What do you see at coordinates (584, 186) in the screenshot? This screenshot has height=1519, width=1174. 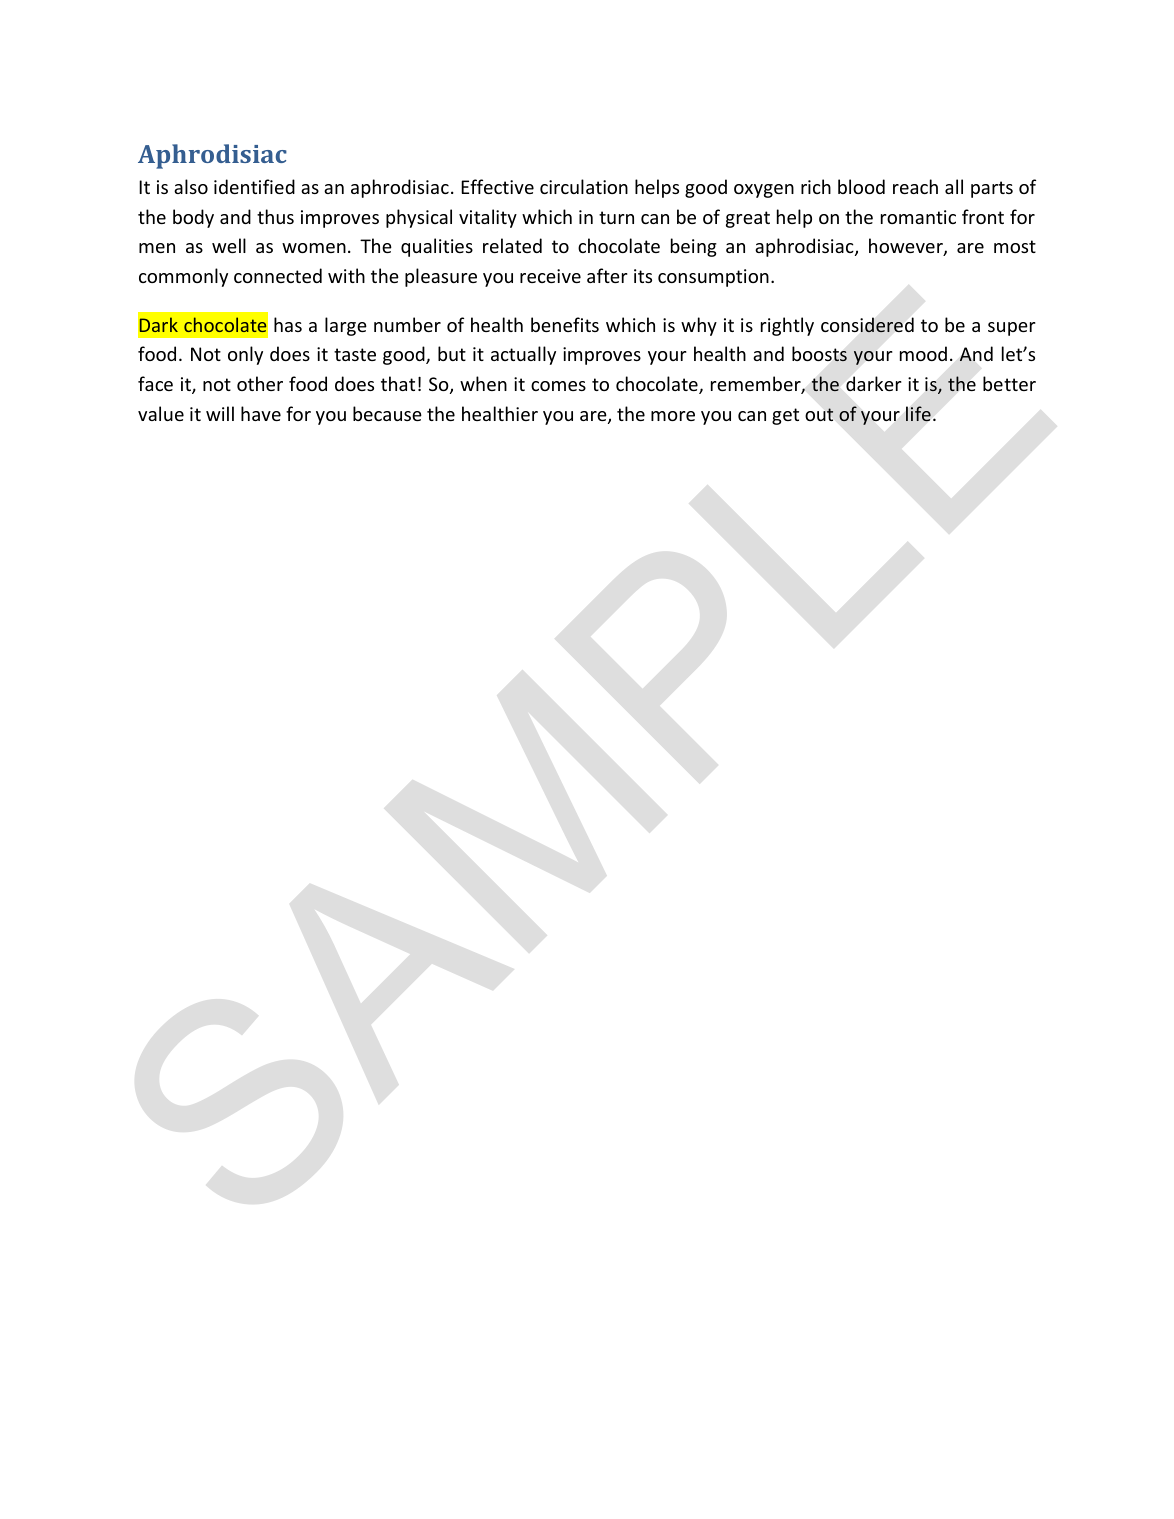 I see `circulation` at bounding box center [584, 186].
